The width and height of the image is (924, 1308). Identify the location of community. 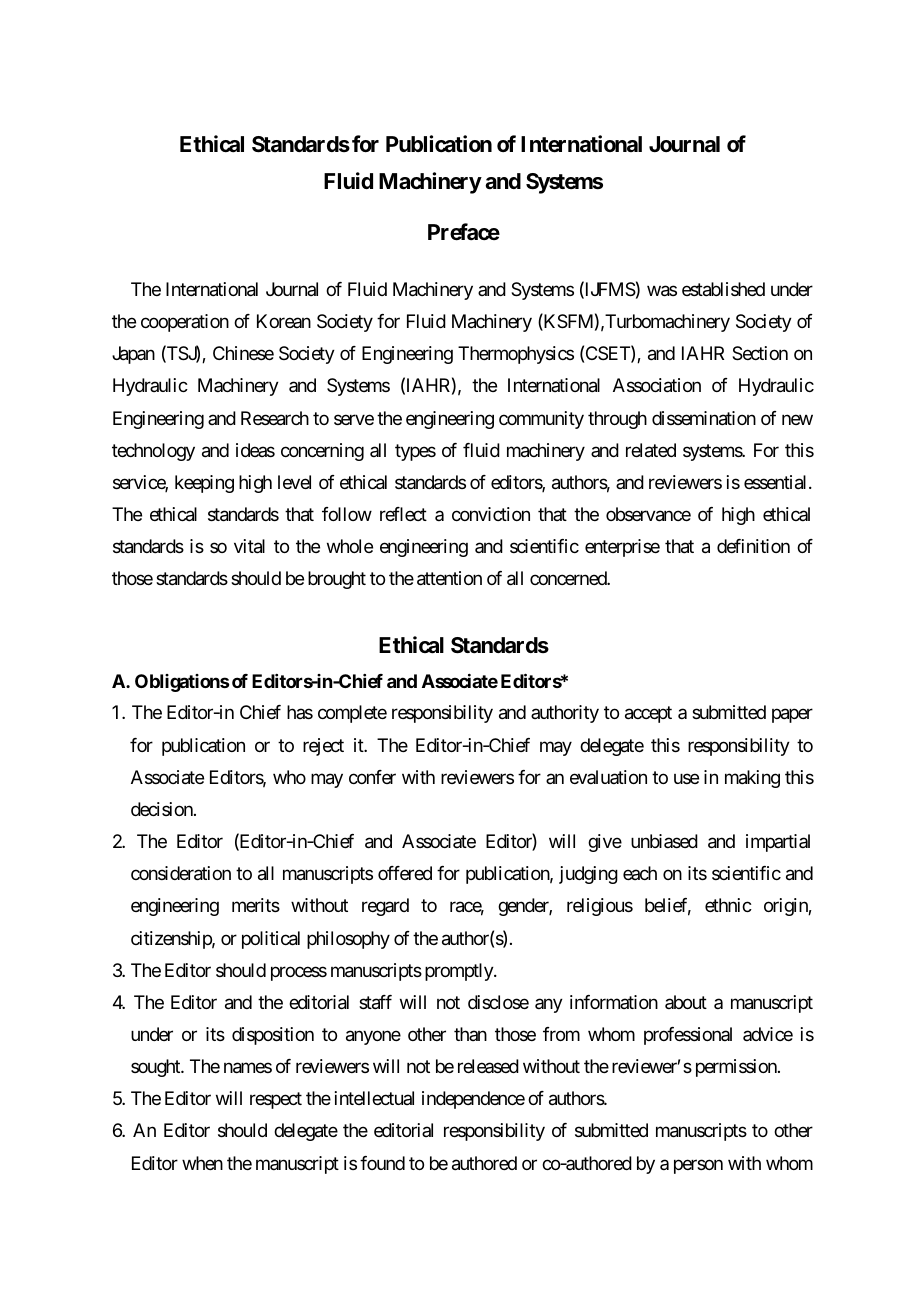
(541, 420).
